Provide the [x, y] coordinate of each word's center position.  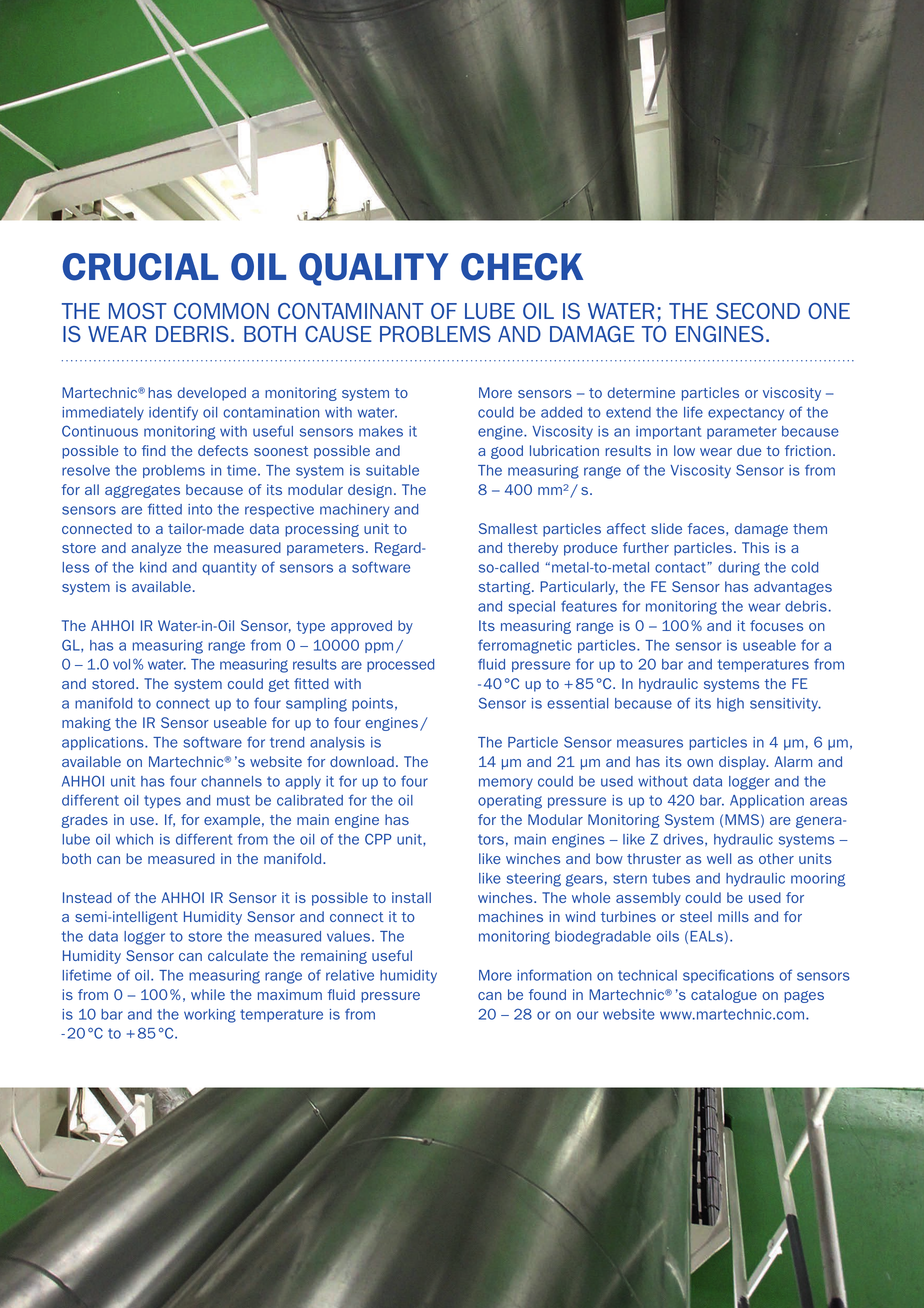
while [208, 994]
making [86, 724]
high [730, 705]
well [719, 858]
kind [153, 567]
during [739, 569]
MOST [138, 311]
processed [400, 665]
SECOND [758, 311]
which [134, 839]
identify [173, 413]
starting [506, 588]
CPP [378, 839]
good [507, 452]
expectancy [746, 414]
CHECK [522, 267]
